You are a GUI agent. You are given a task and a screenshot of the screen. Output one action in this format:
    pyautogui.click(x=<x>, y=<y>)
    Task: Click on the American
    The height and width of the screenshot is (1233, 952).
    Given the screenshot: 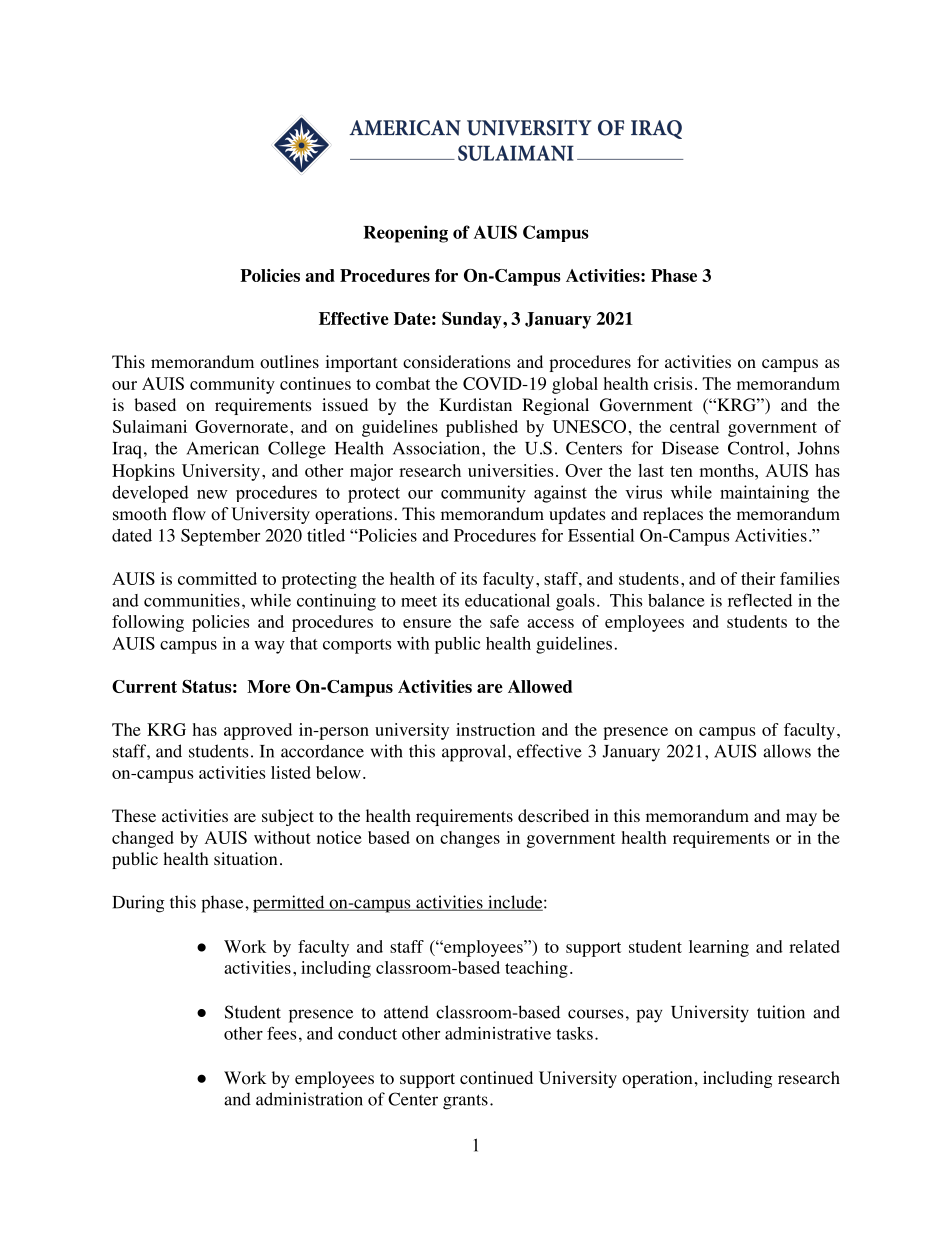 What is the action you would take?
    pyautogui.click(x=223, y=448)
